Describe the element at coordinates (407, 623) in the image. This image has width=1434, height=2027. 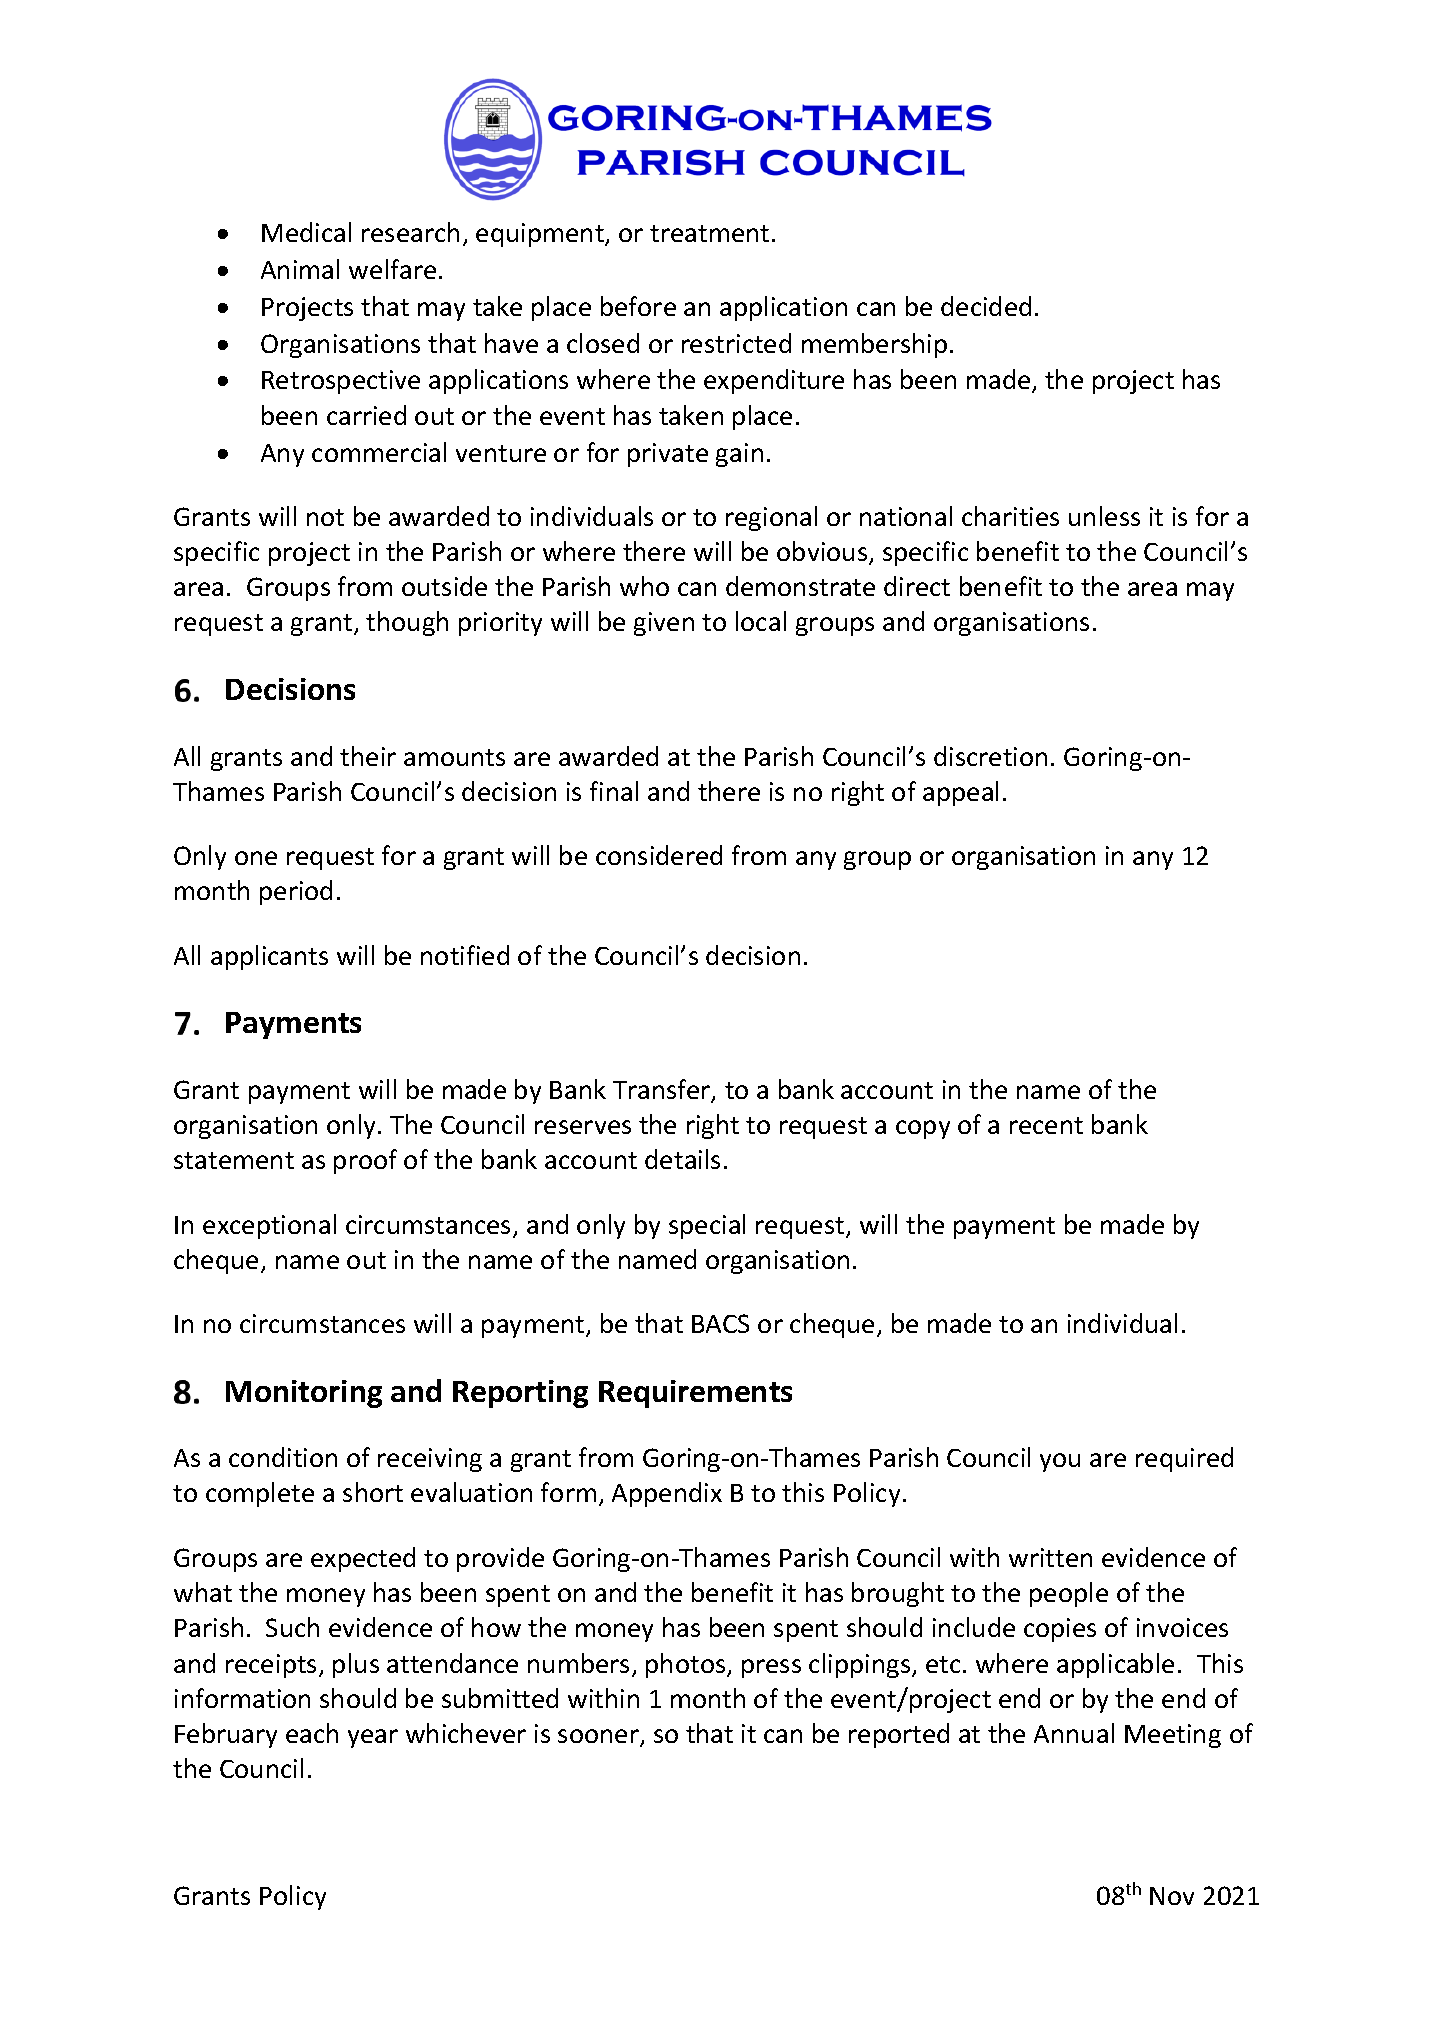
I see `though` at that location.
